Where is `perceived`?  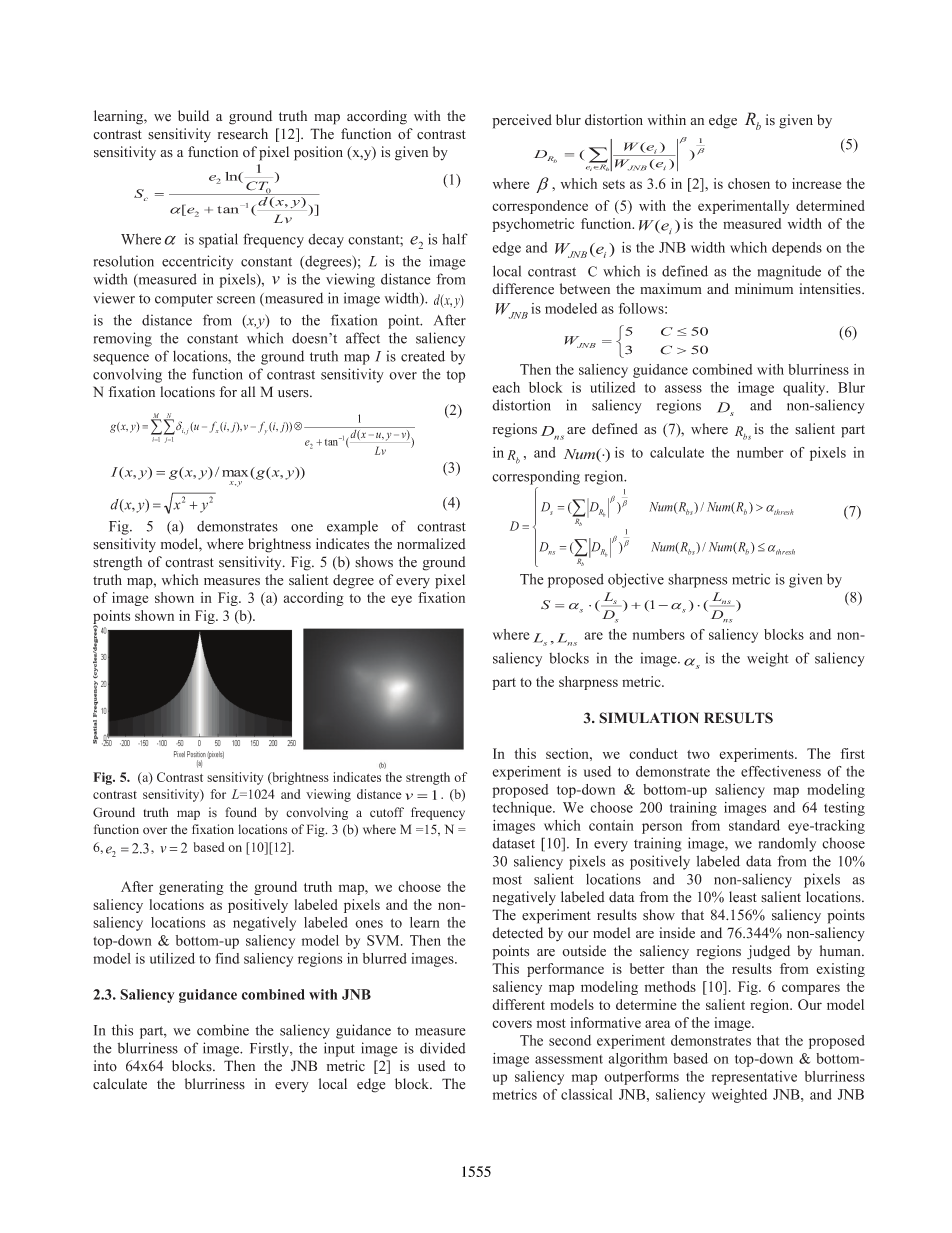 perceived is located at coordinates (522, 121).
